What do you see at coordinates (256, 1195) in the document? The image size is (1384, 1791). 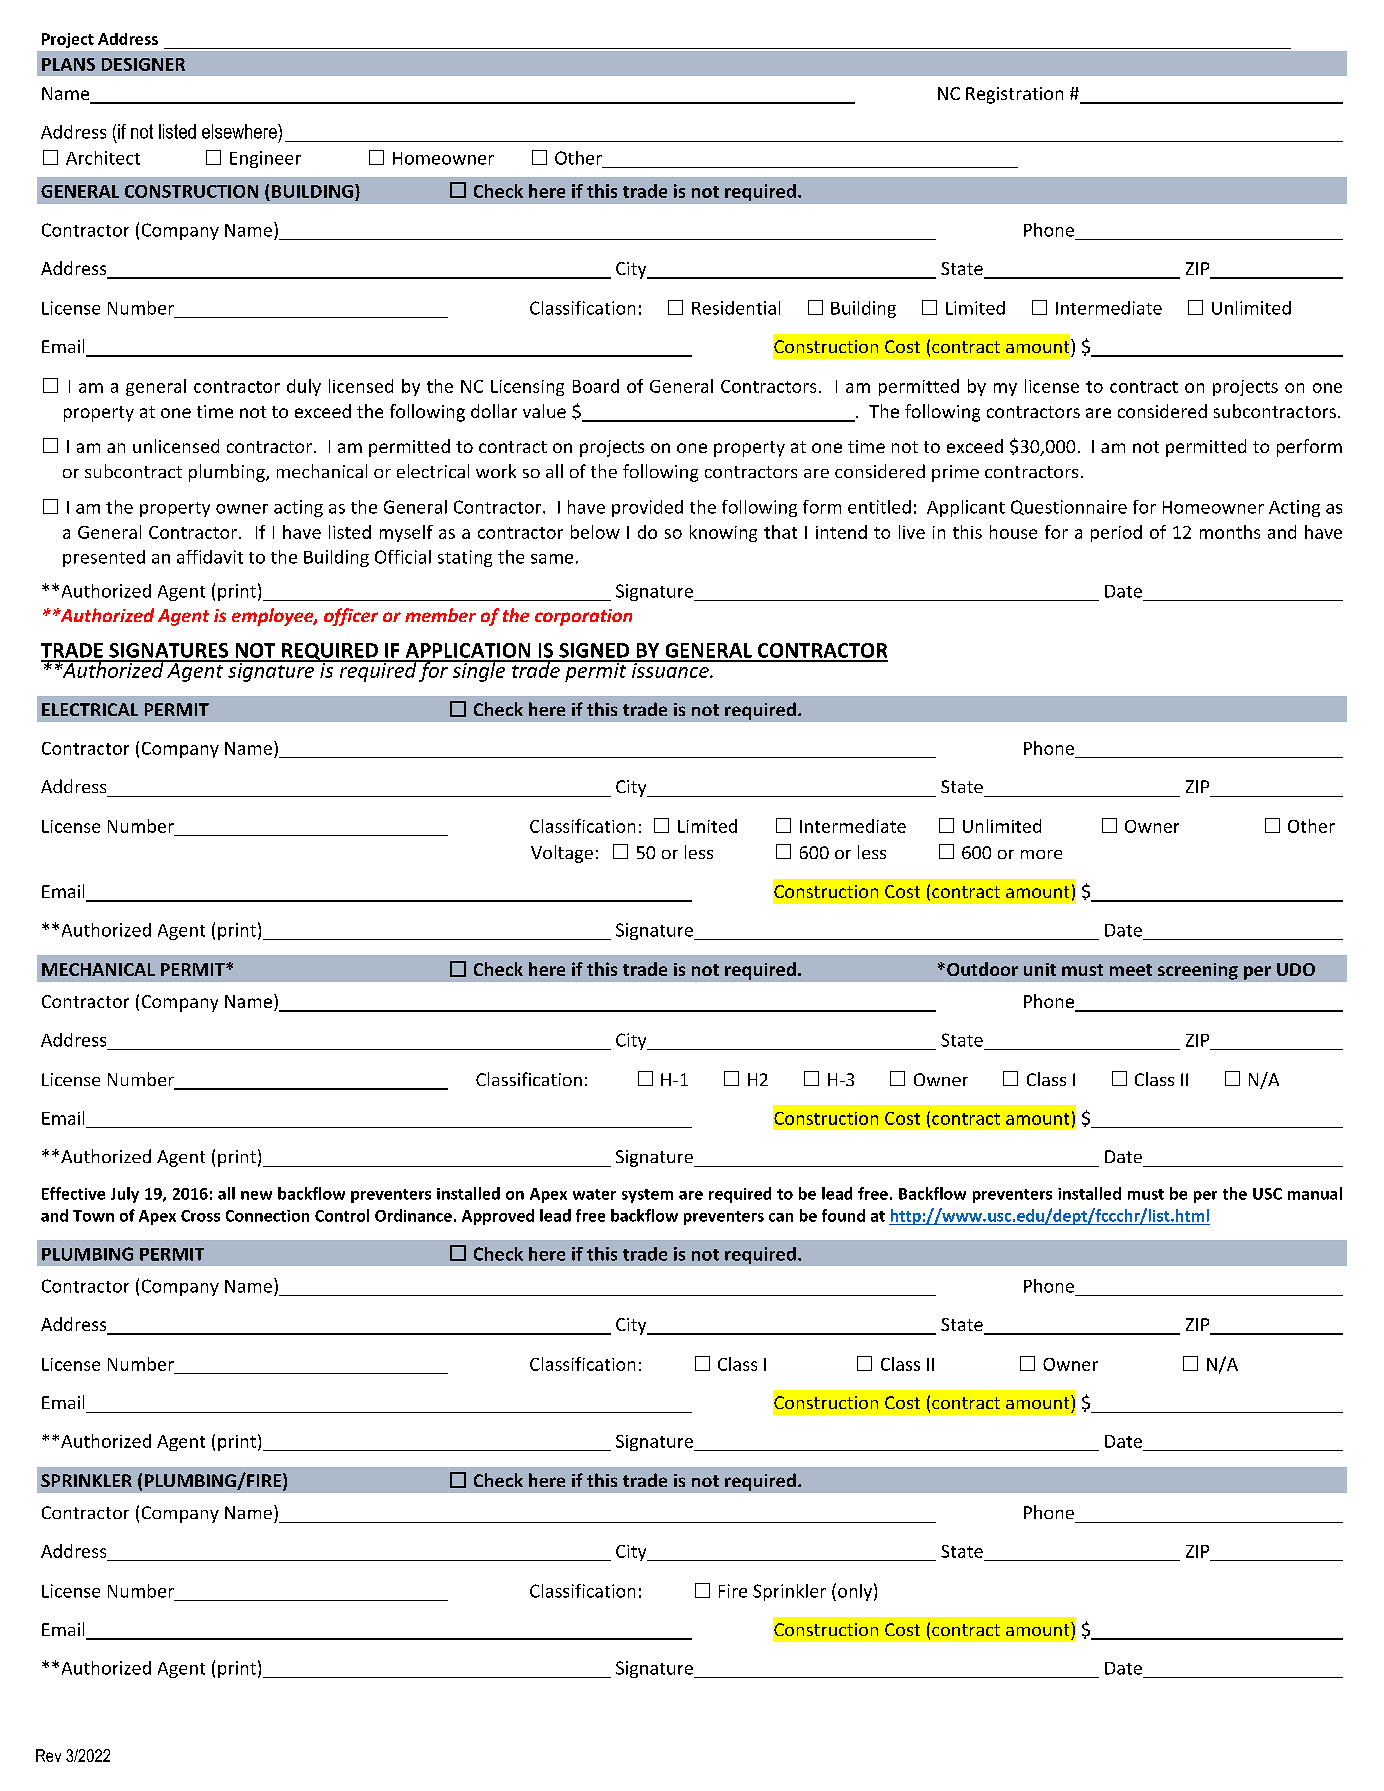 I see `new` at bounding box center [256, 1195].
